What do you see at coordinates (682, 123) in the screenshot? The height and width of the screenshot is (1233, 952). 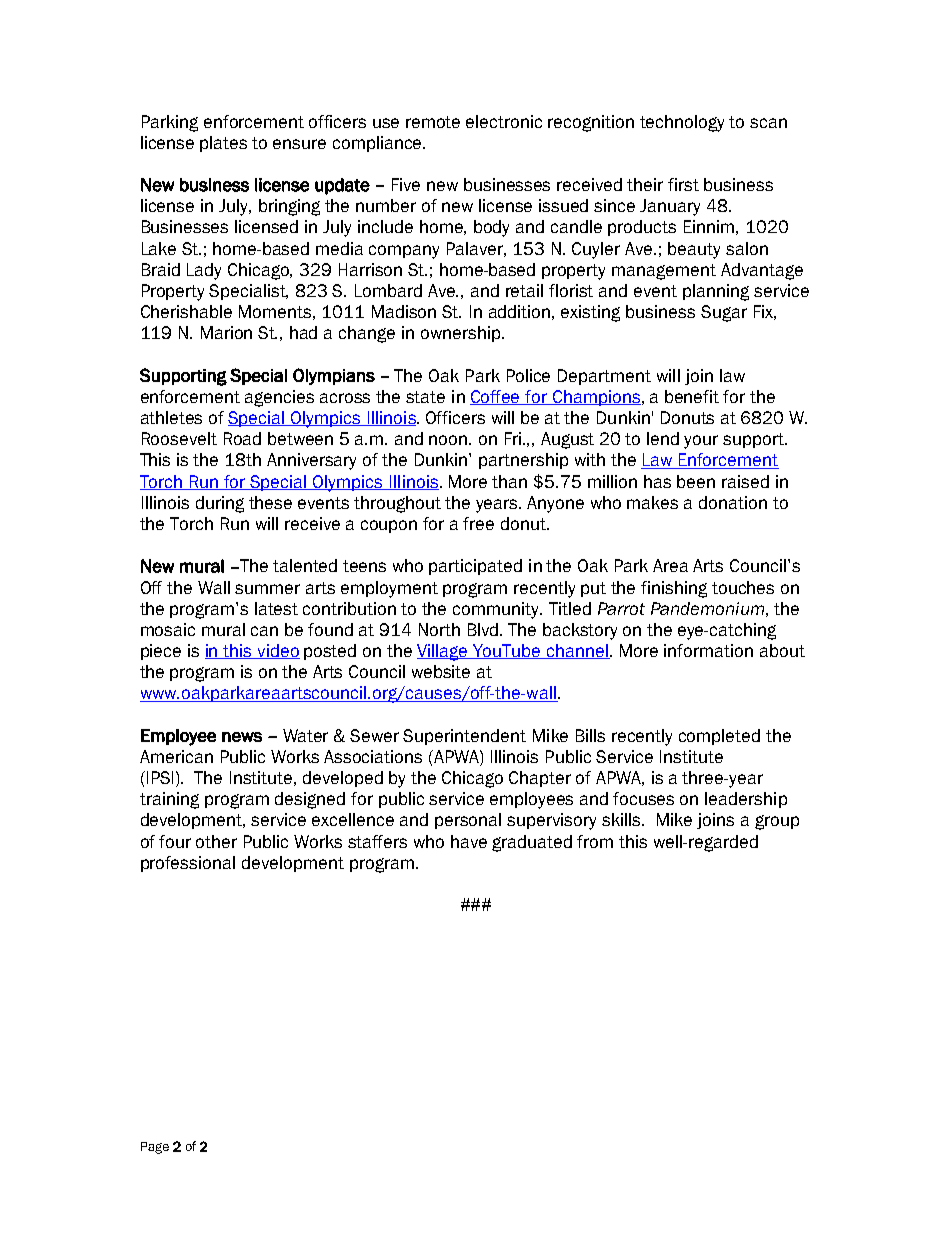 I see `technology` at bounding box center [682, 123].
